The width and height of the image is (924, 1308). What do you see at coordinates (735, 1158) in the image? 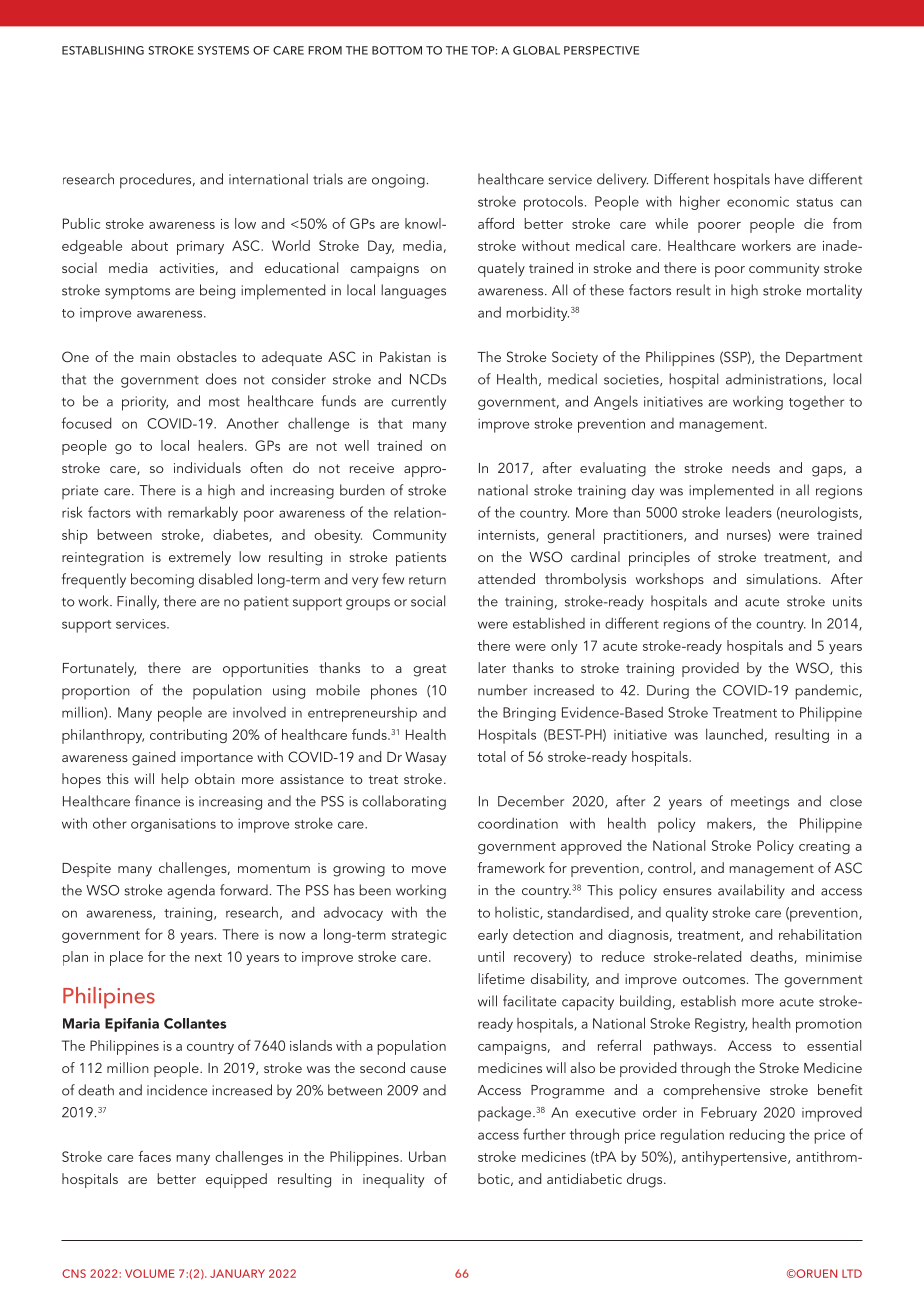
I see `antihypertensive` at bounding box center [735, 1158].
